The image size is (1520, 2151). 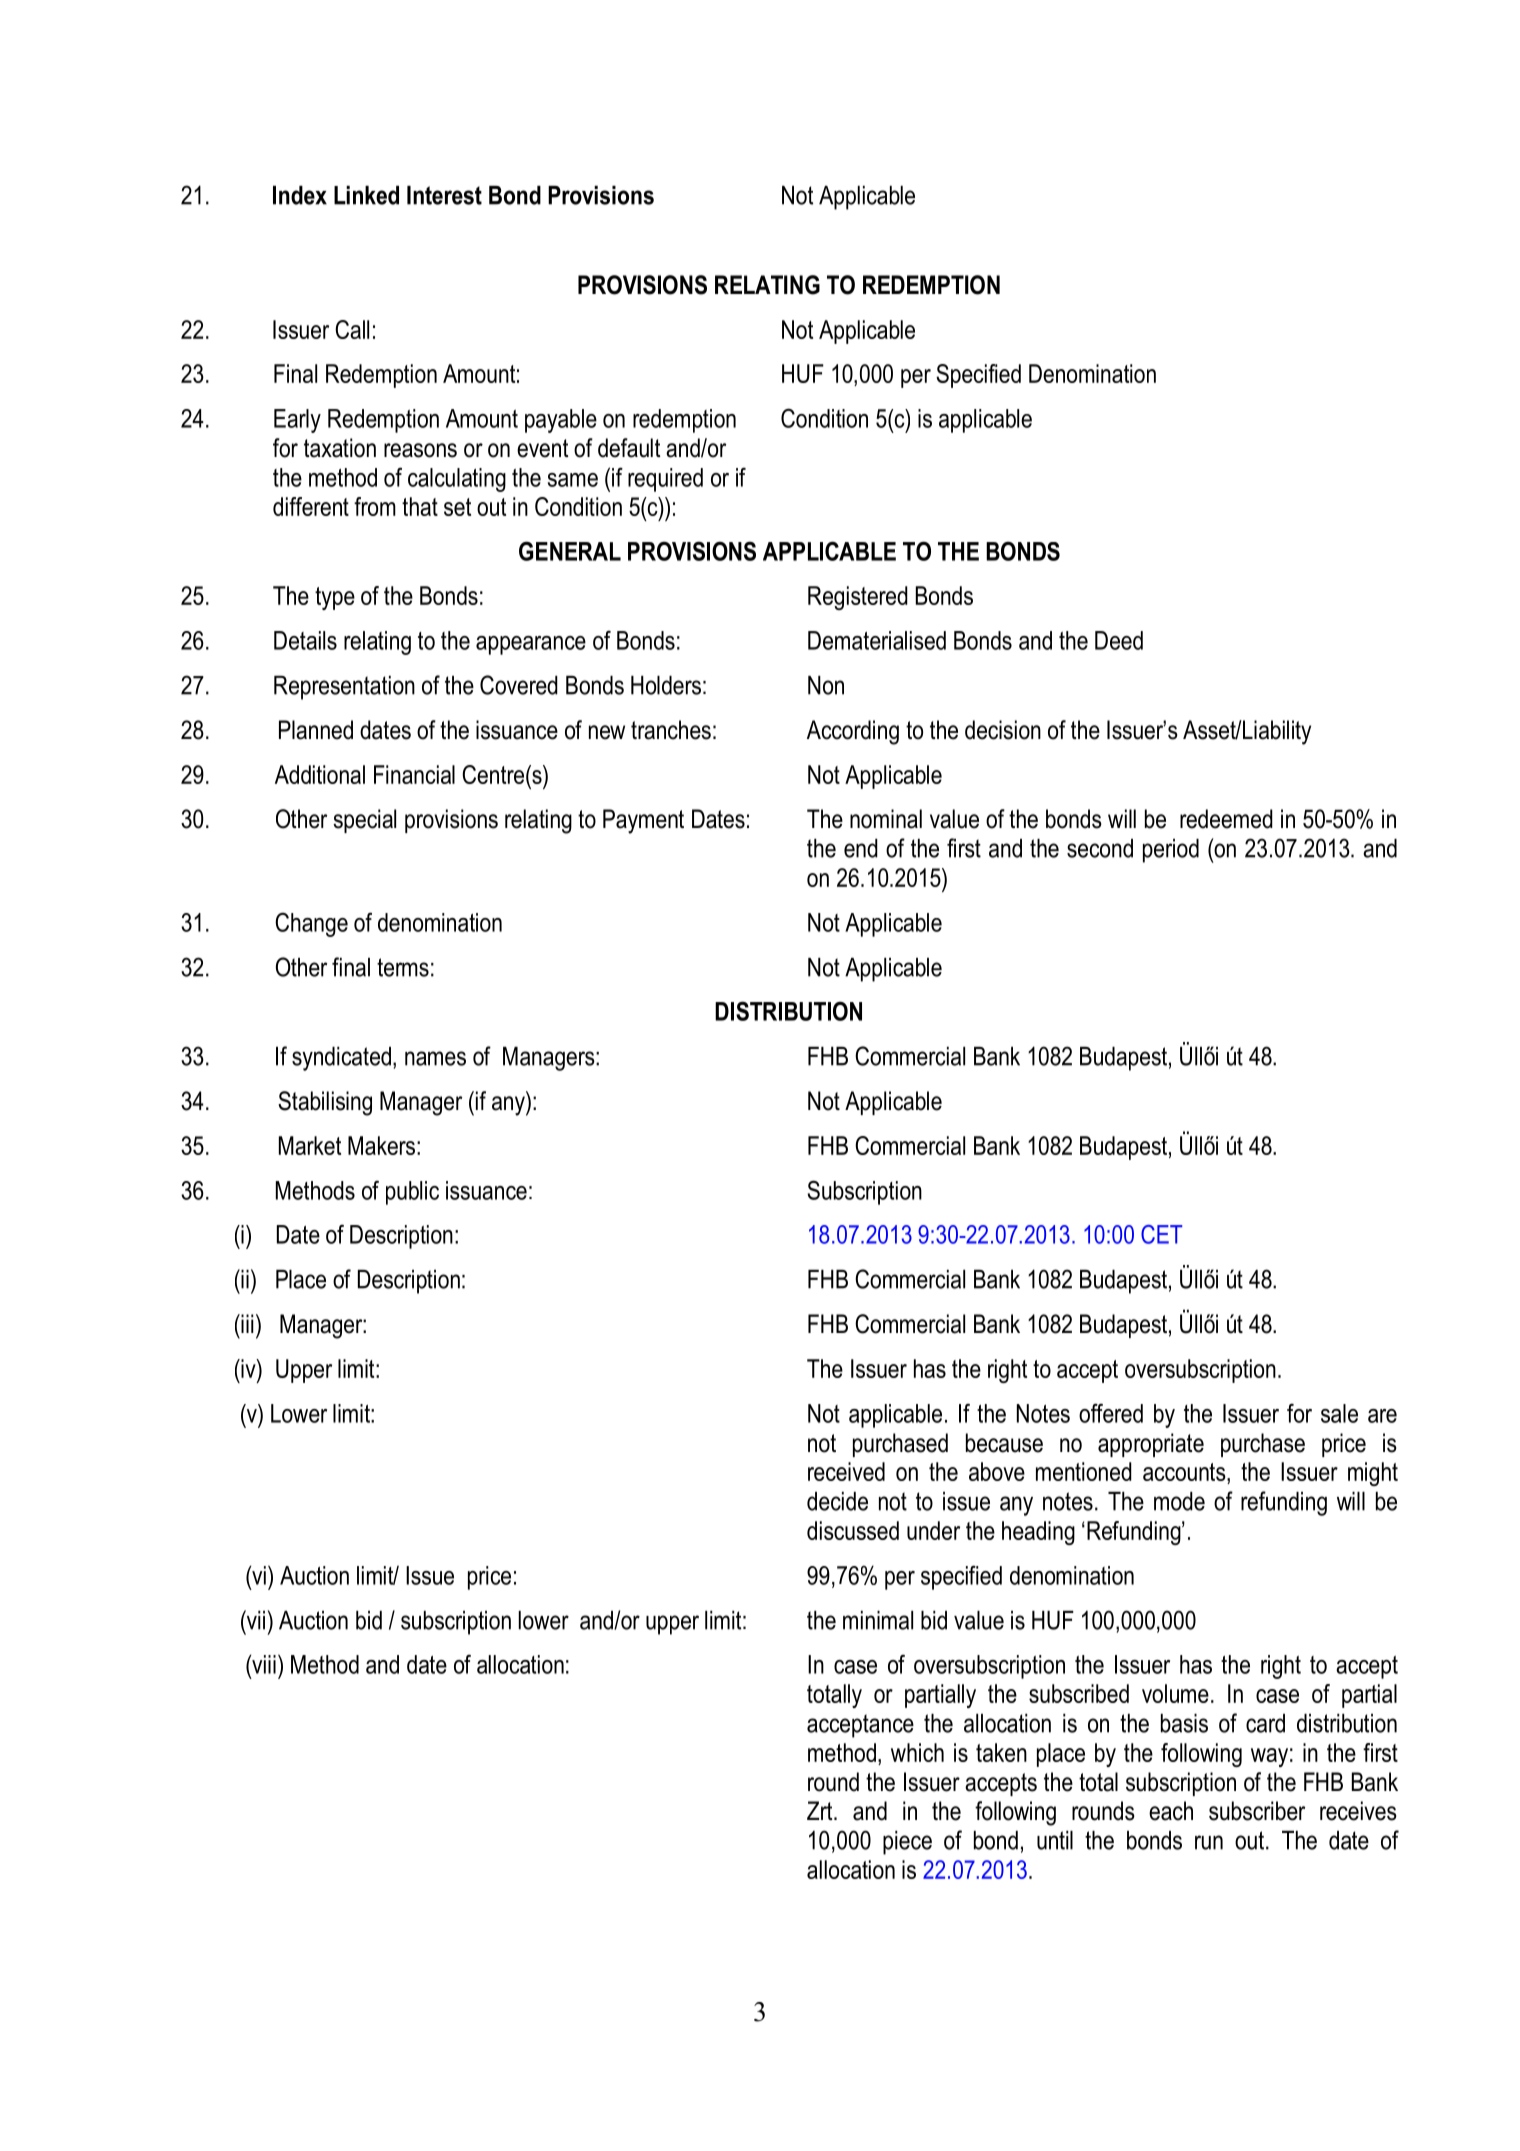 I want to click on Registered, so click(x=858, y=598).
